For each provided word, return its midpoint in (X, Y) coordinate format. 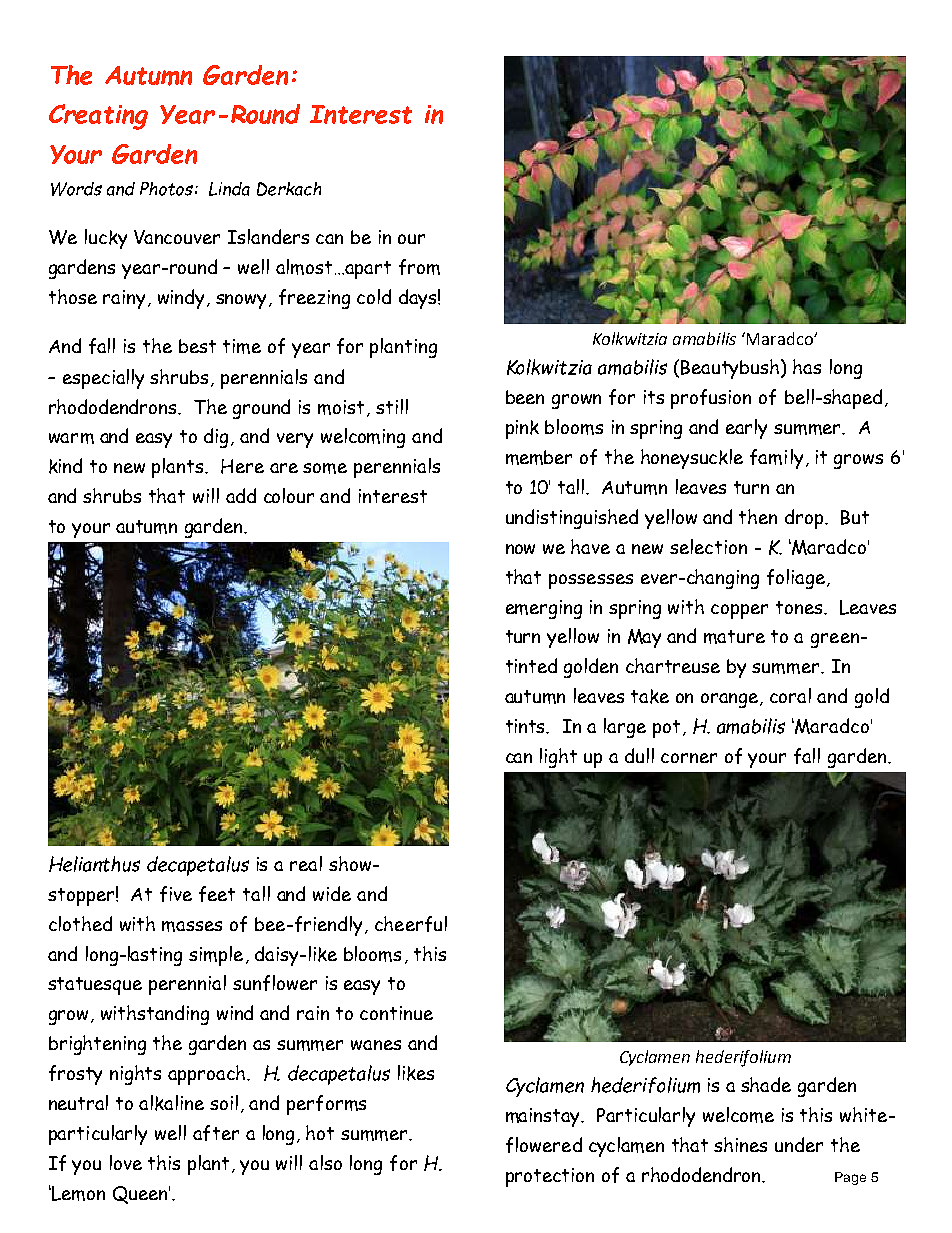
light (558, 758)
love (126, 1162)
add (241, 495)
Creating (98, 117)
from (419, 267)
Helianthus (94, 864)
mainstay (544, 1117)
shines (740, 1144)
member (539, 457)
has (807, 366)
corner (689, 758)
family (776, 459)
